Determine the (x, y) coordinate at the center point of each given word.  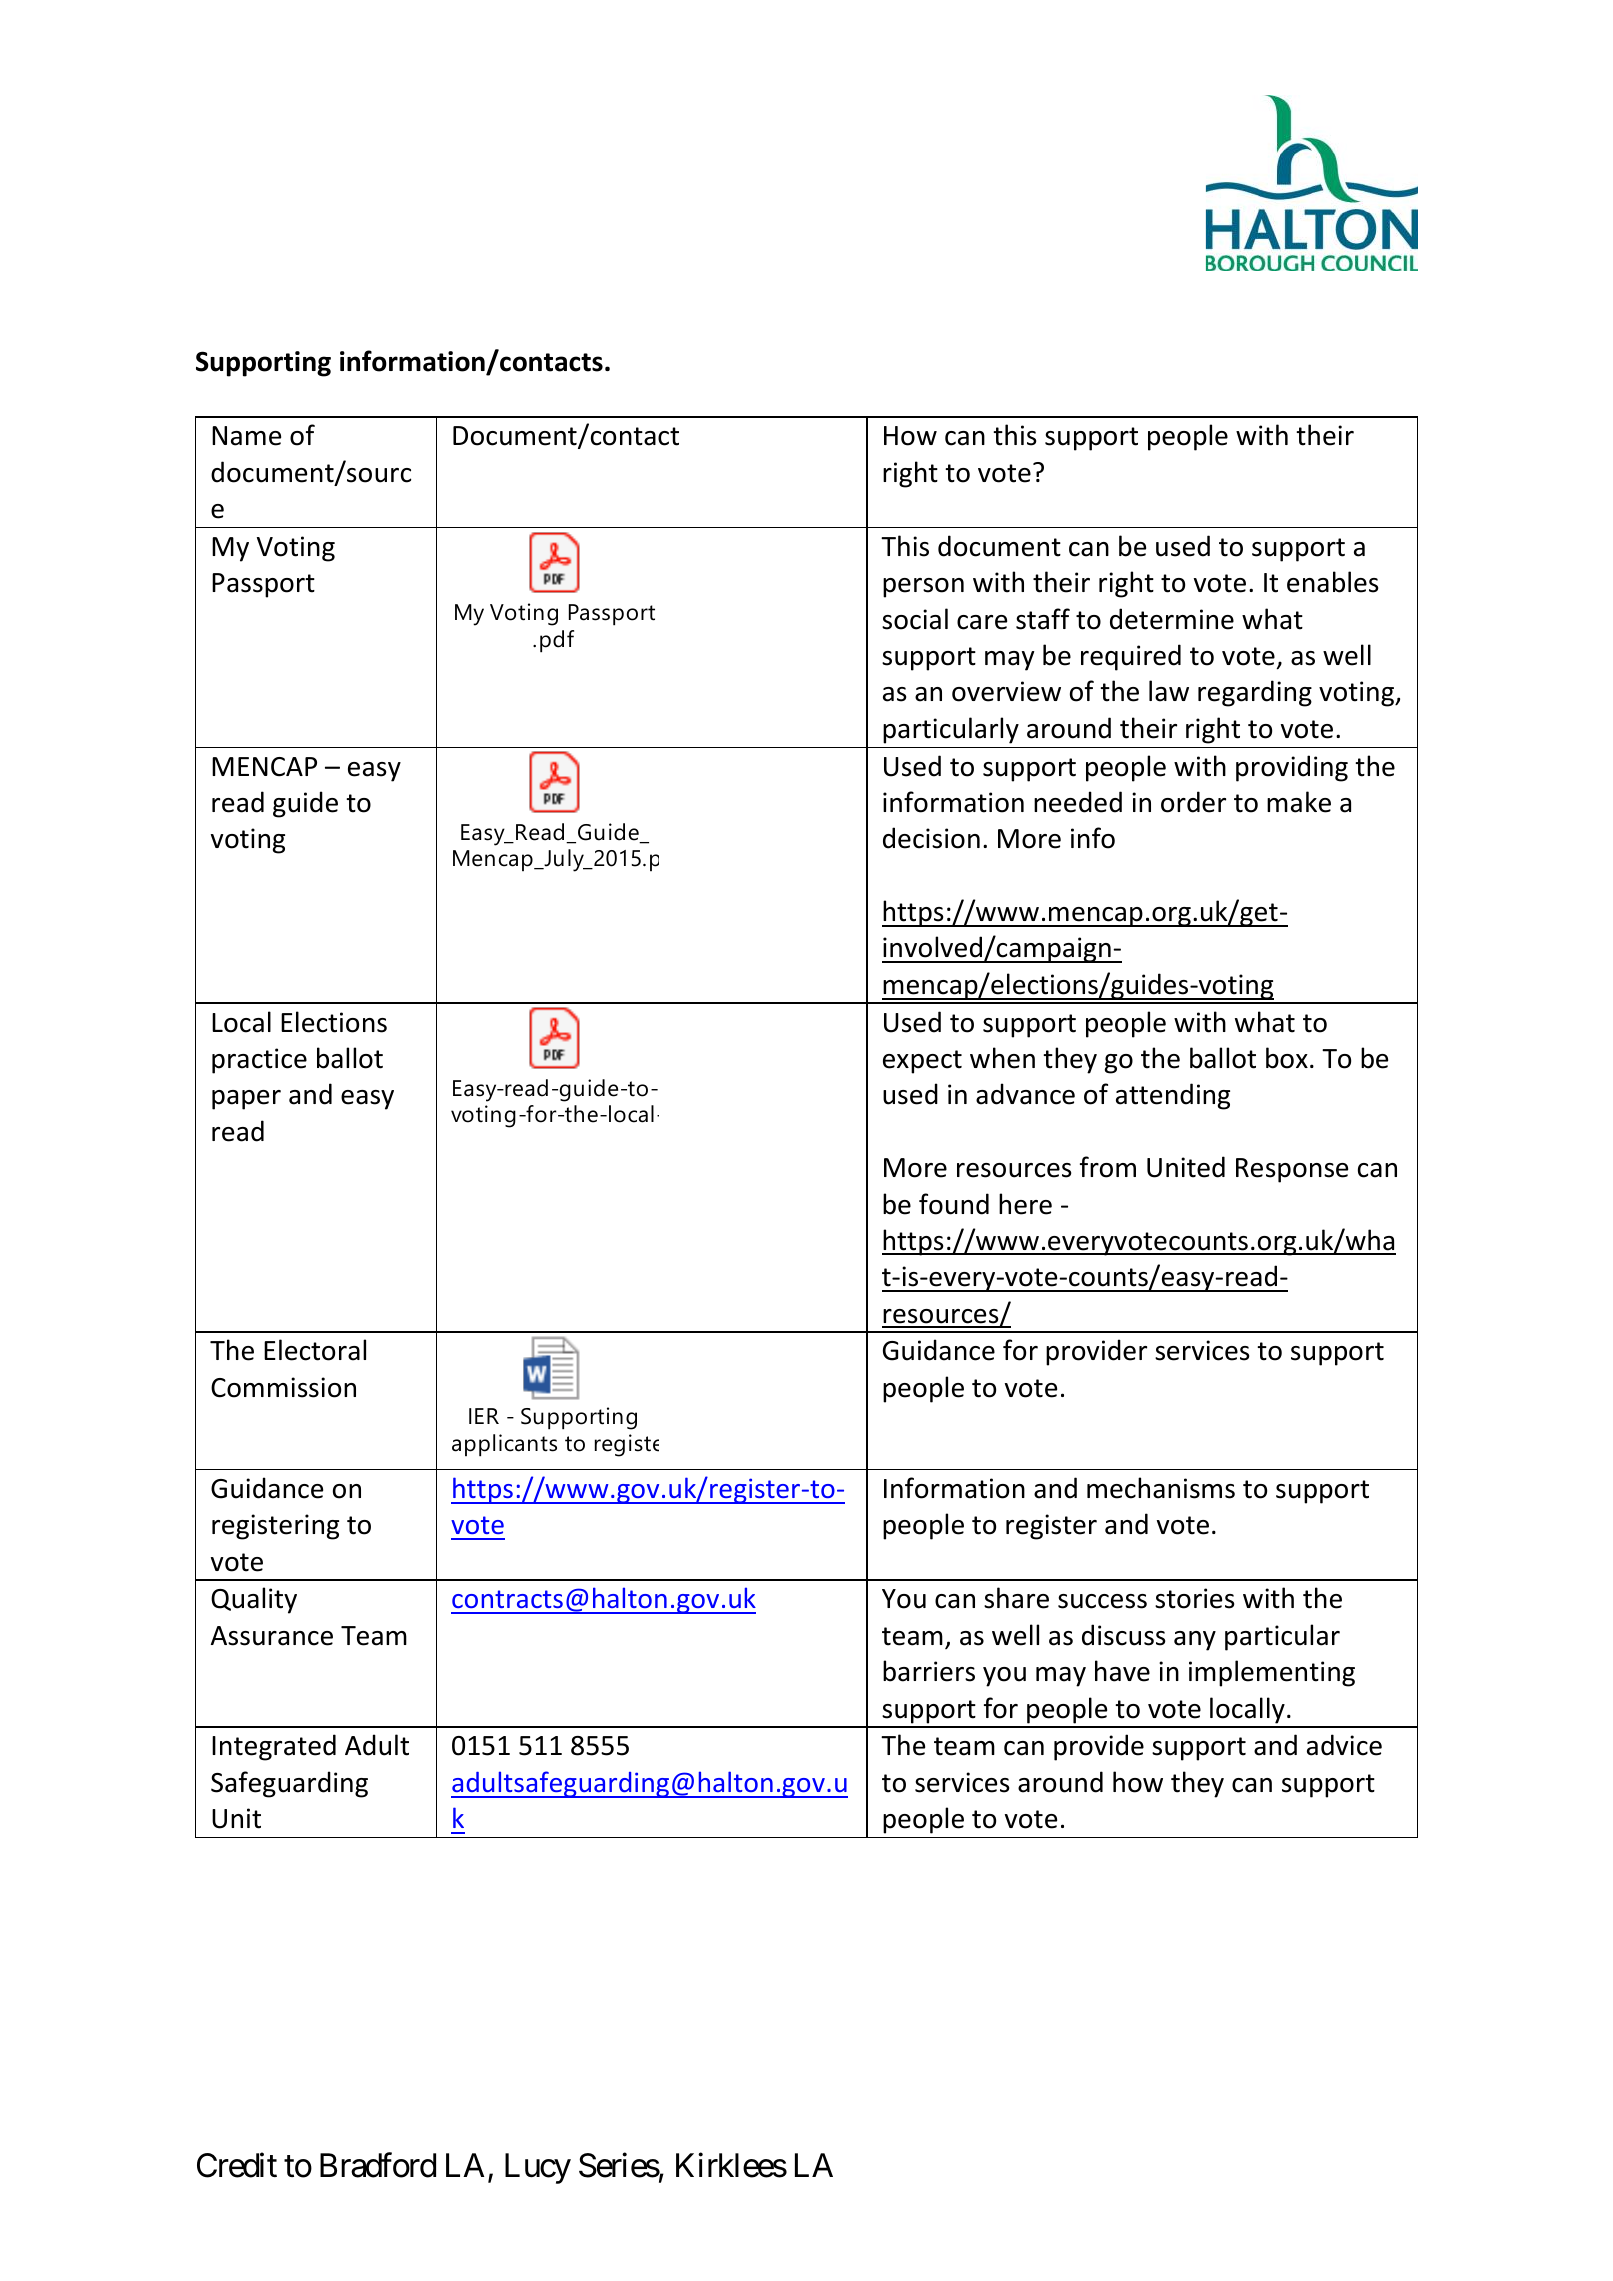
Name (246, 436)
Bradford (378, 2165)
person (923, 588)
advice (1344, 1745)
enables (1332, 582)
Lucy (538, 2169)
